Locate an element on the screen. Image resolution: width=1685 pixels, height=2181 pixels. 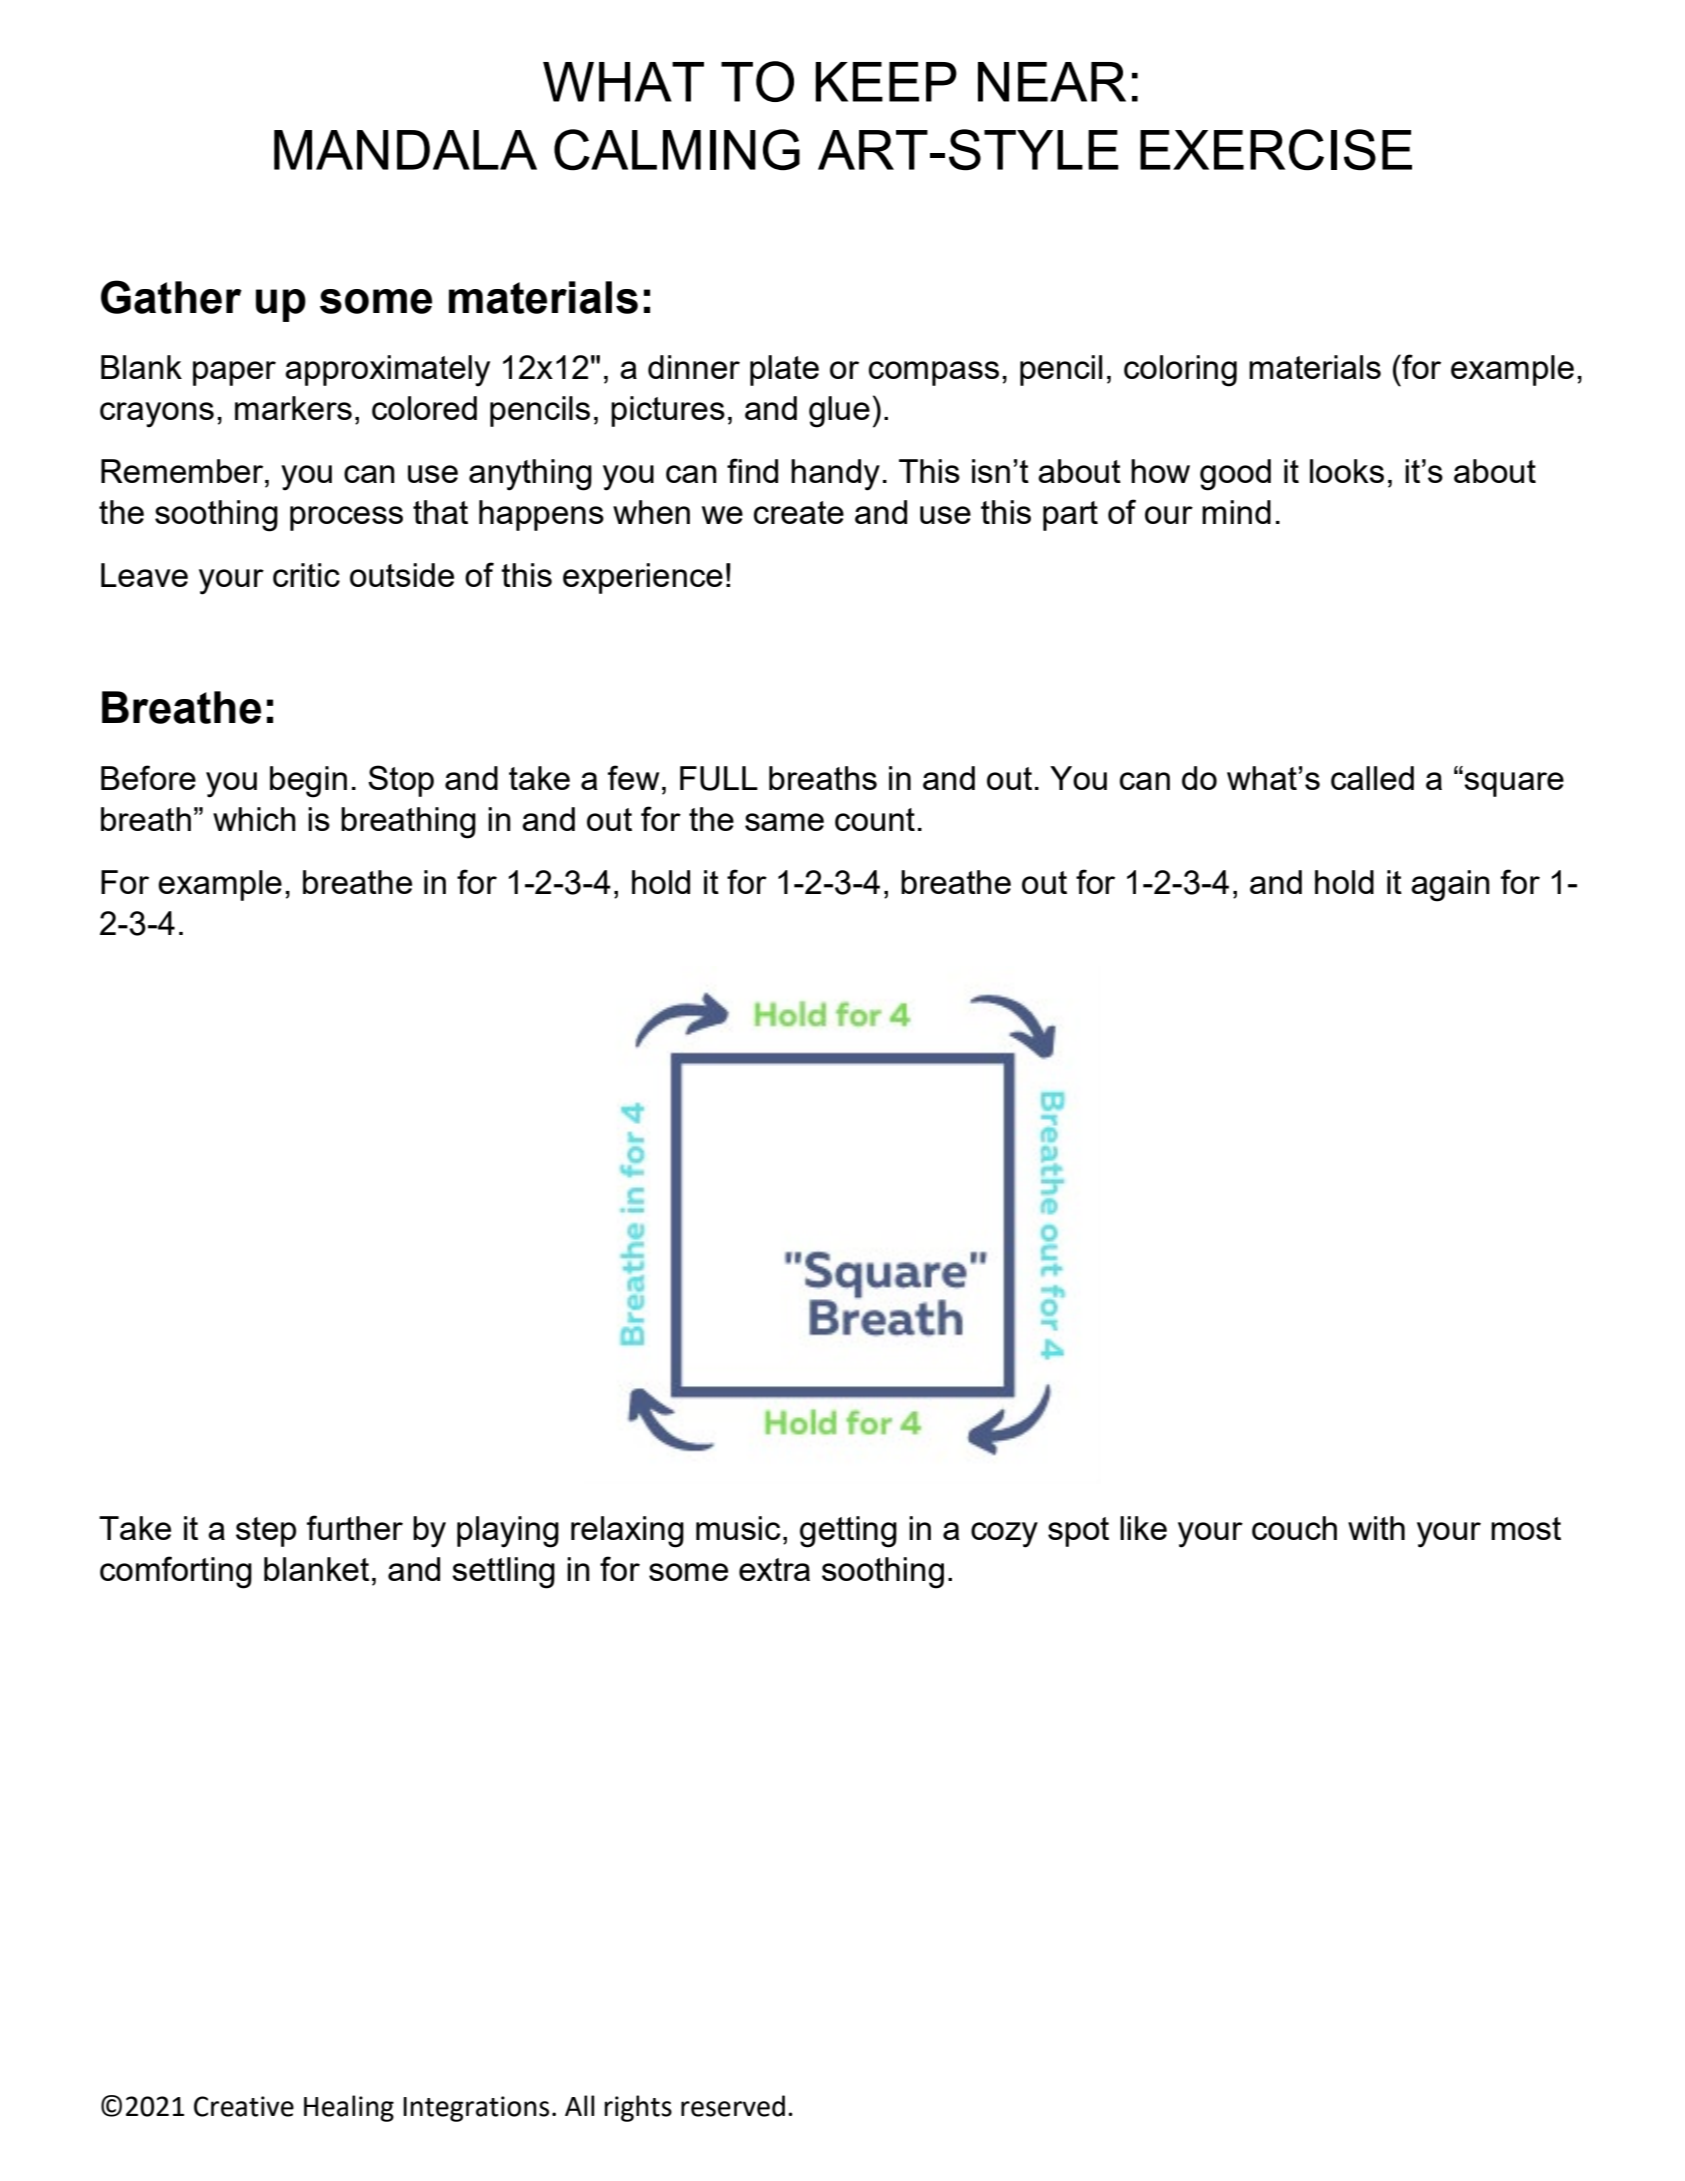
begin is located at coordinates (308, 782).
